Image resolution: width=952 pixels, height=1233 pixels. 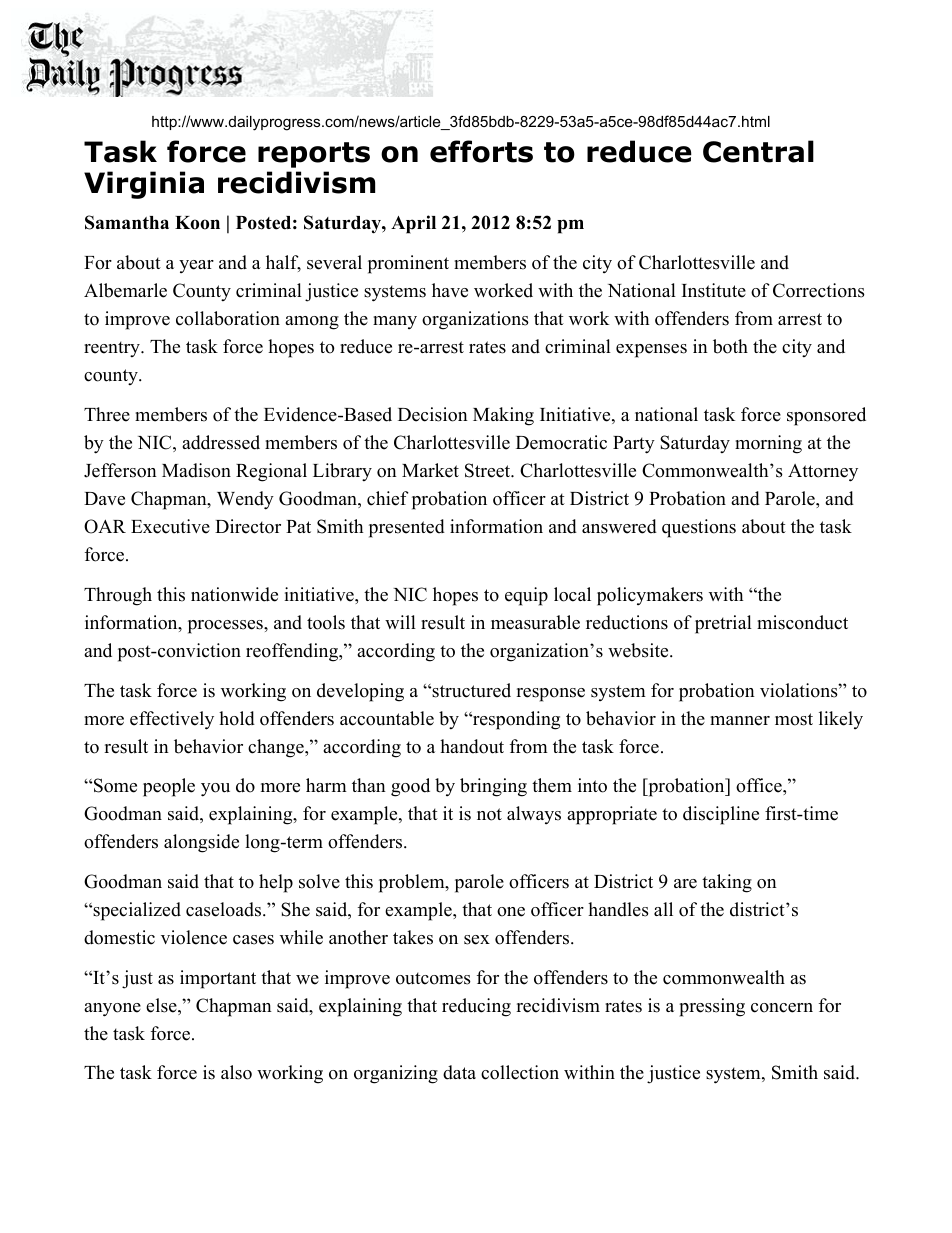 What do you see at coordinates (481, 151) in the document?
I see `efforts` at bounding box center [481, 151].
